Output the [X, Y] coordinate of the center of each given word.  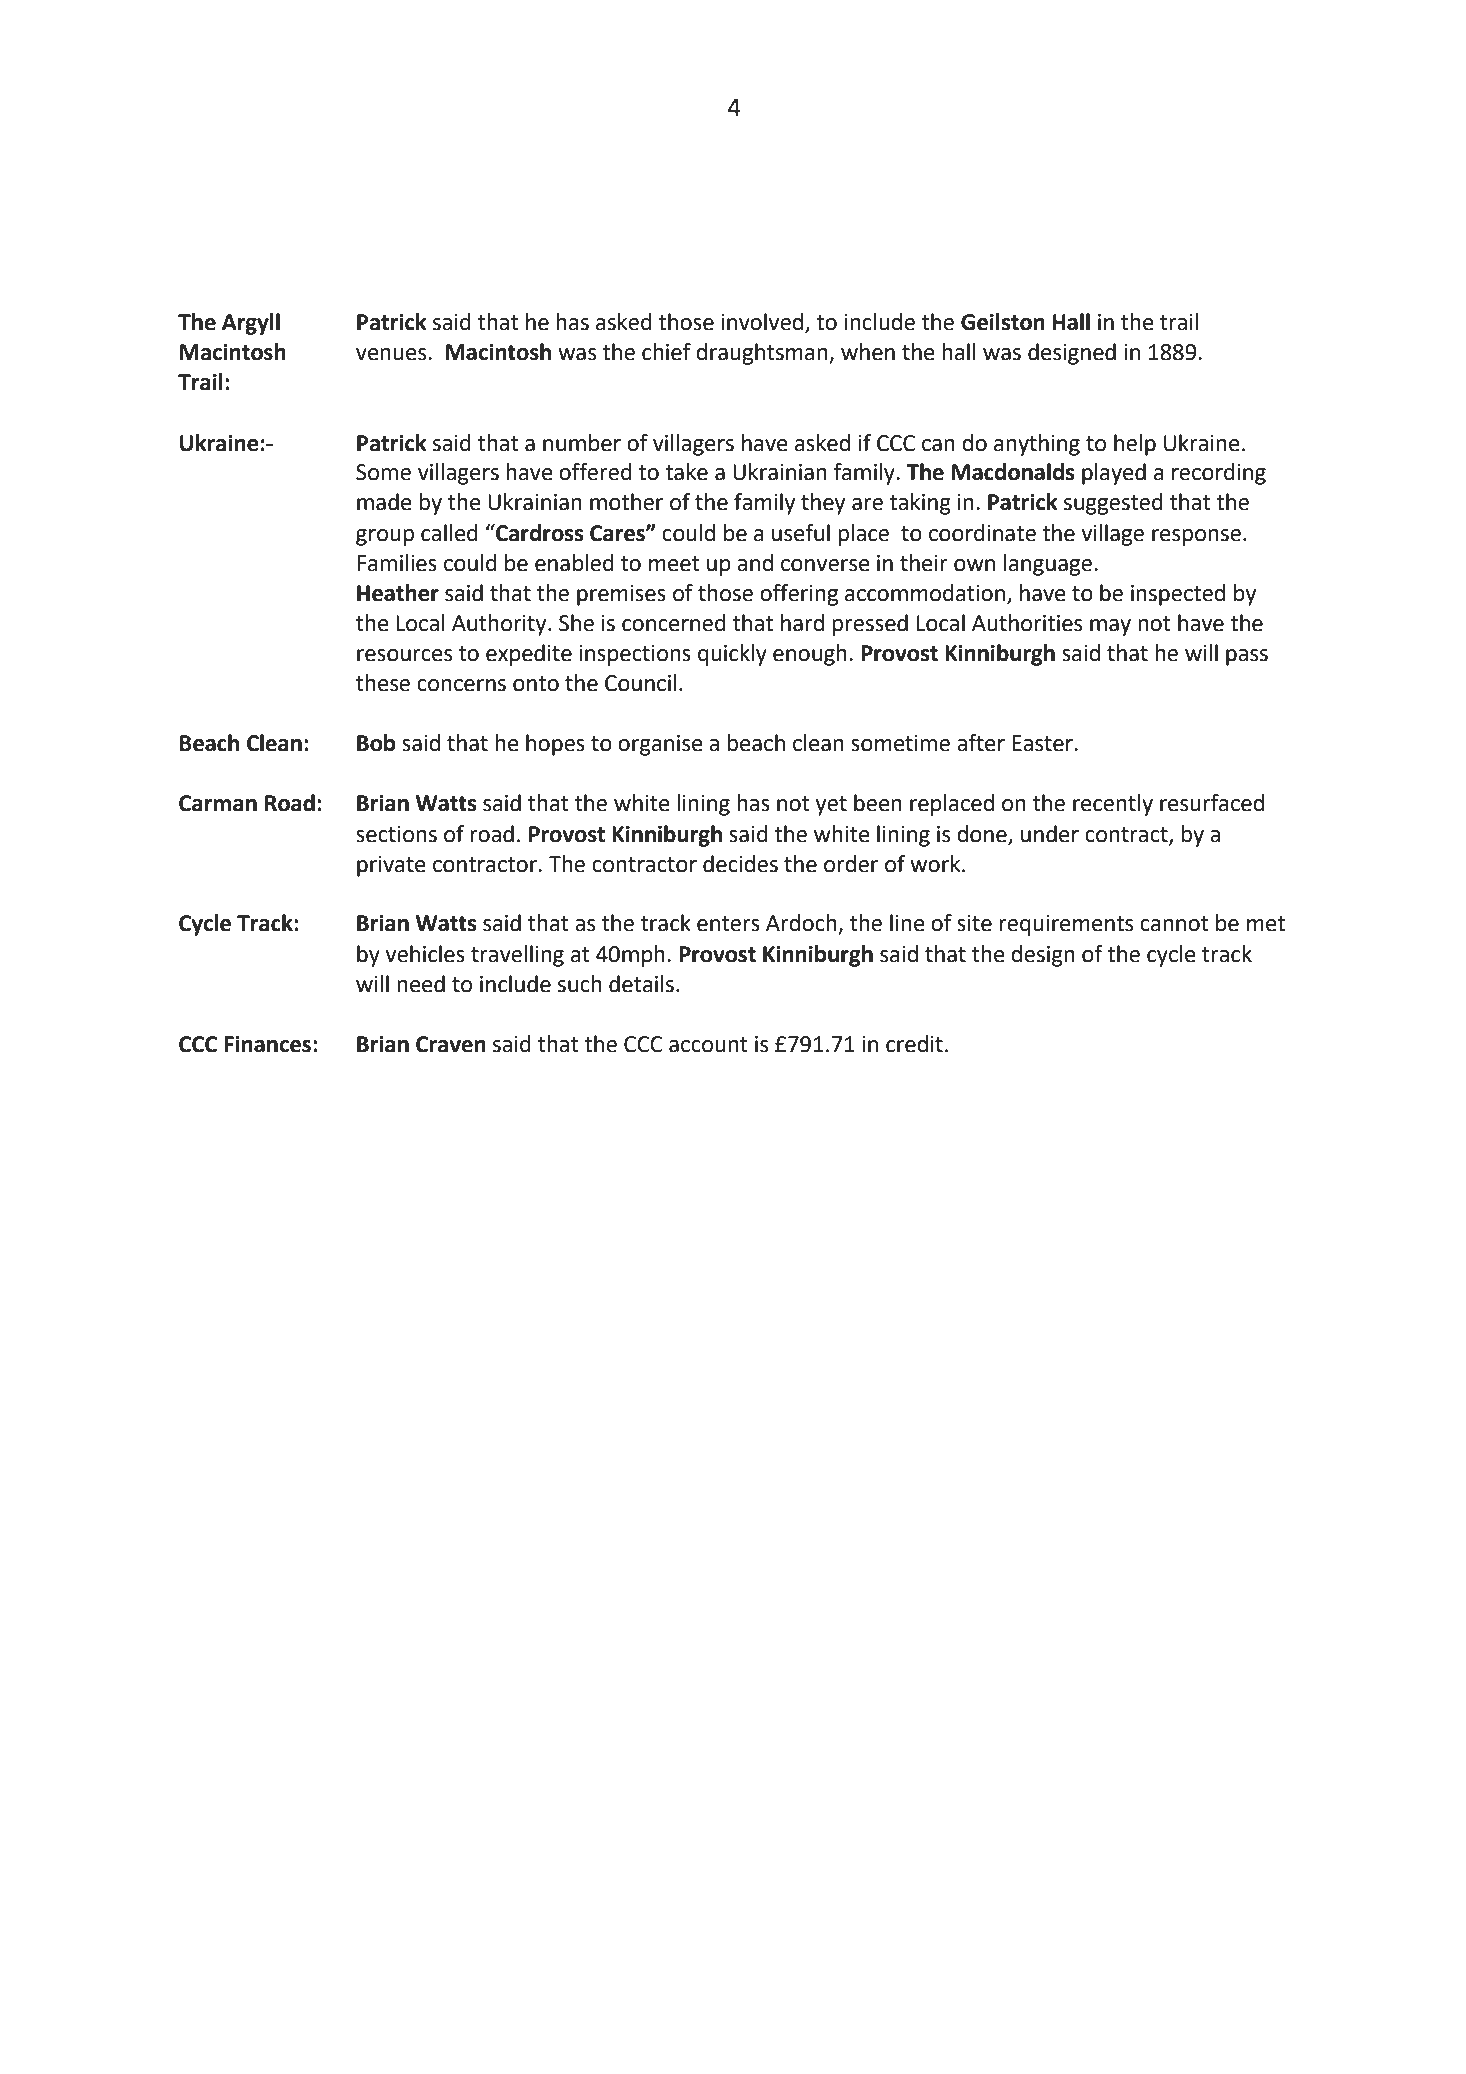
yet [831, 806]
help [1135, 445]
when [868, 352]
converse [825, 565]
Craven [451, 1044]
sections [396, 834]
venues [392, 354]
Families [397, 563]
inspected [1178, 595]
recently [1113, 805]
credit [914, 1044]
